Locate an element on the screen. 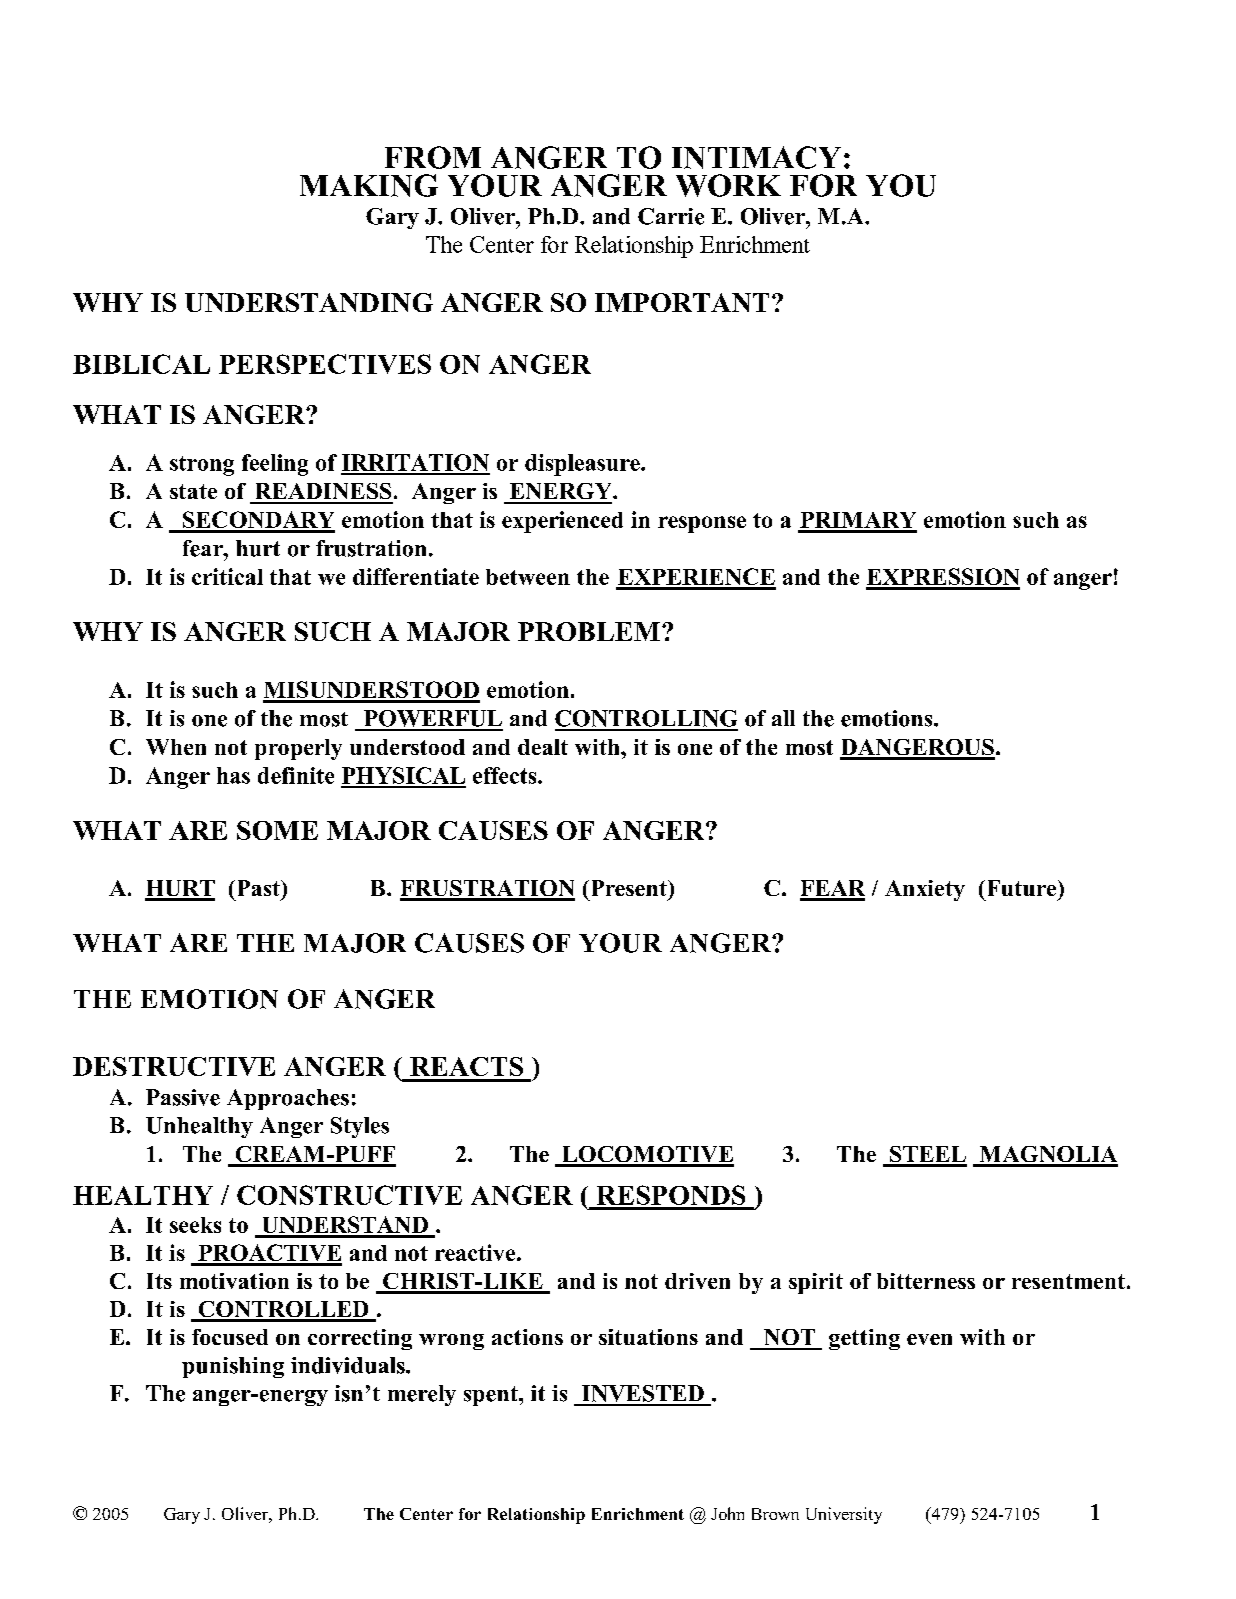 The image size is (1236, 1599). INTIMACY is located at coordinates (756, 157).
